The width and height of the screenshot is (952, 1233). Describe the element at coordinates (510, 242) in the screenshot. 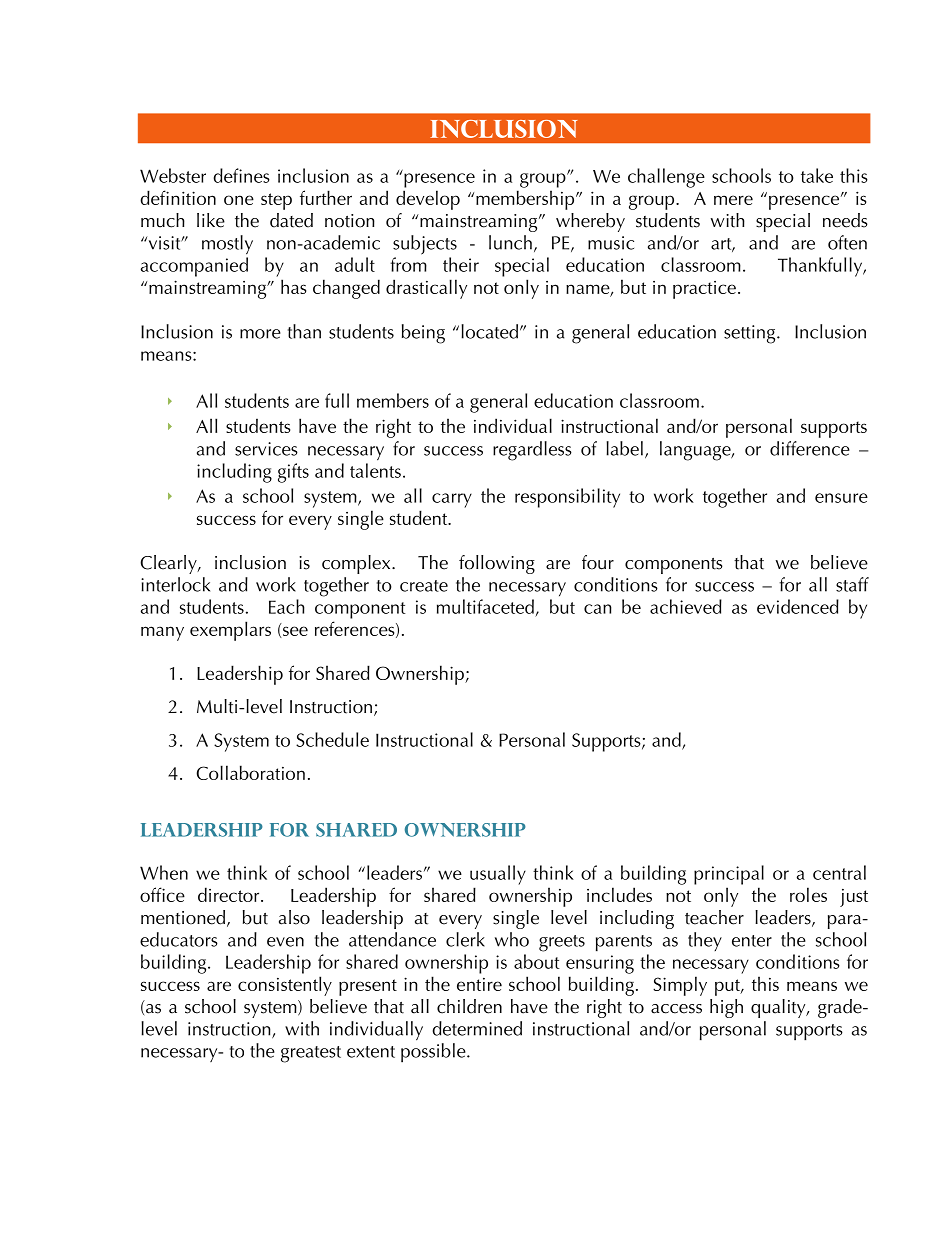

I see `lunch` at that location.
